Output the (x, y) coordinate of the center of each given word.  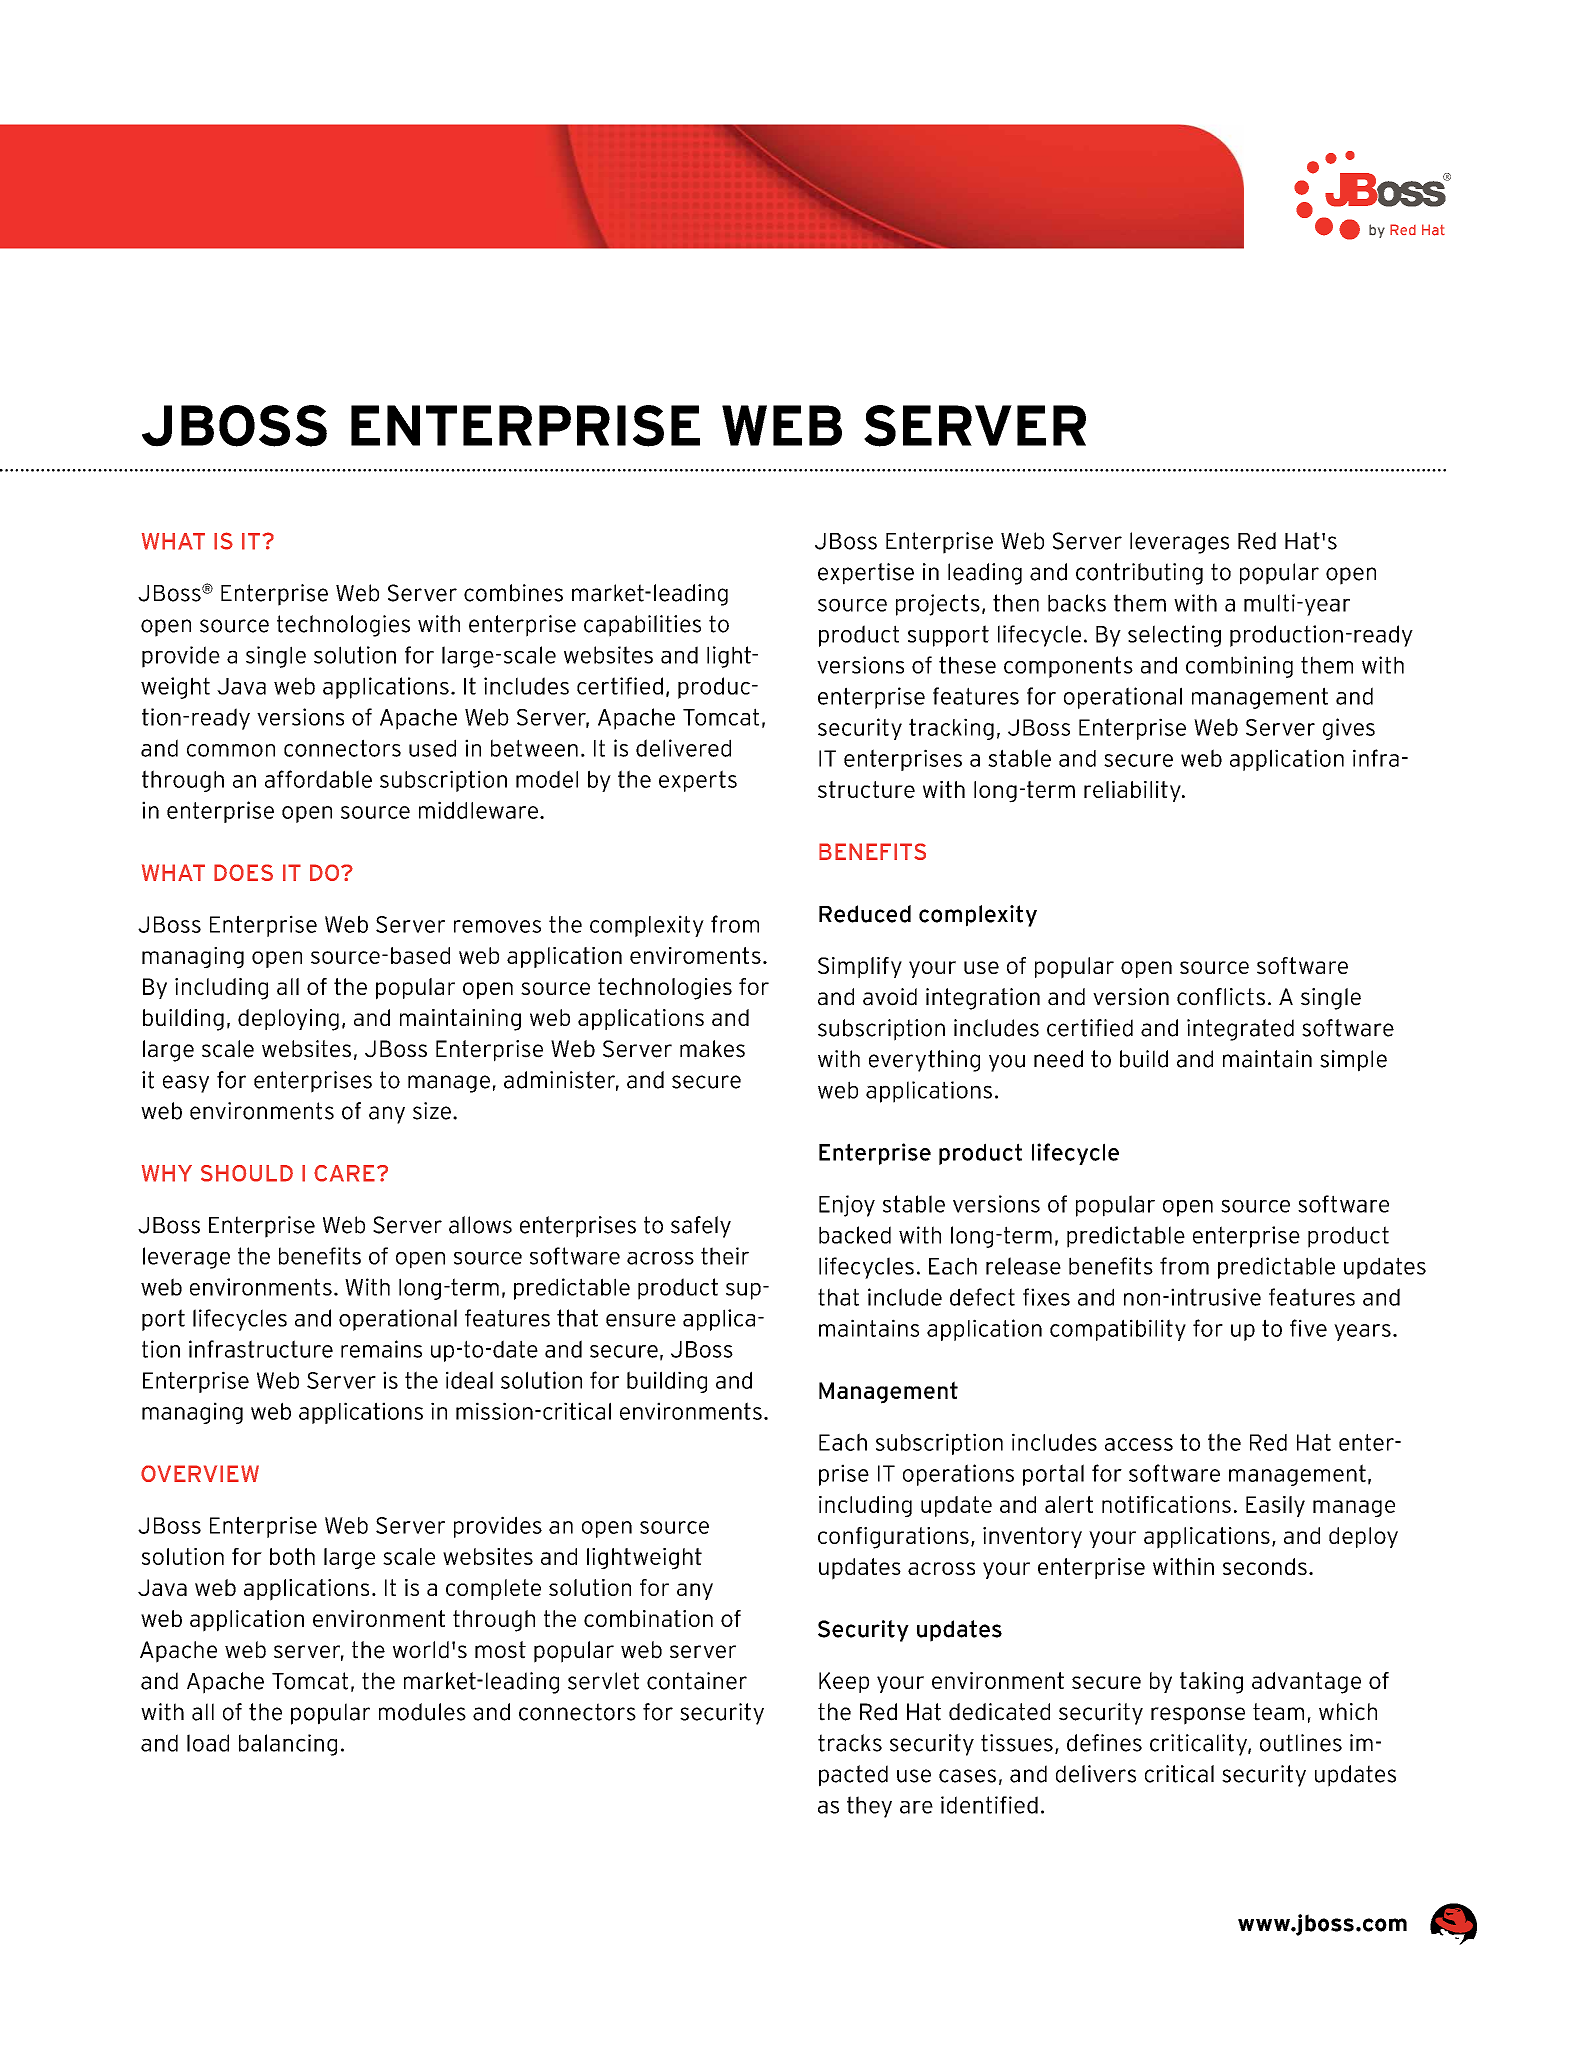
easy (186, 1084)
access (1139, 1444)
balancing (288, 1745)
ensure (641, 1320)
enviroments (695, 955)
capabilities (642, 626)
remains (381, 1349)
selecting (1174, 636)
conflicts (1221, 997)
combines (513, 593)
